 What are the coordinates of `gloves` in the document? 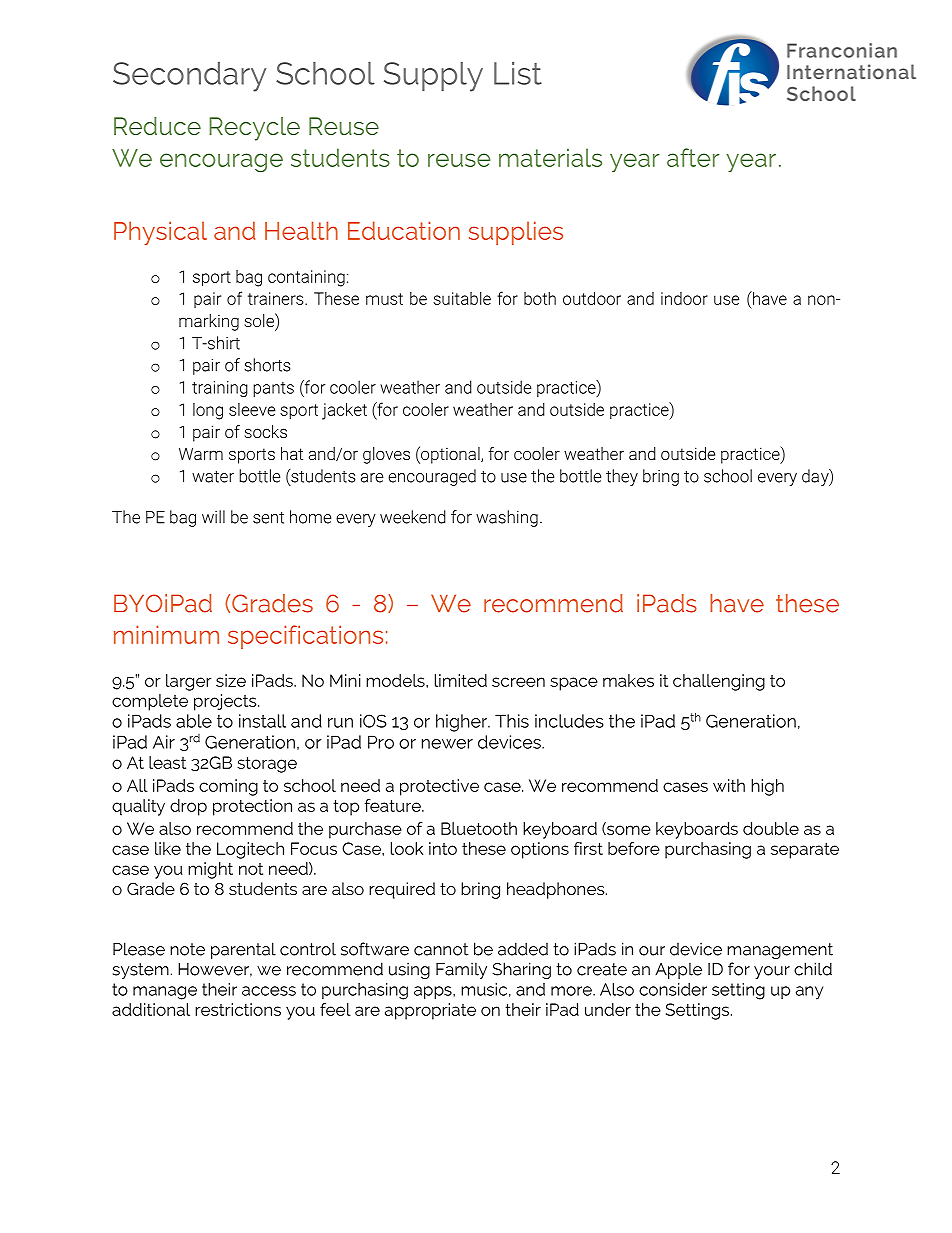 It's located at (386, 455).
